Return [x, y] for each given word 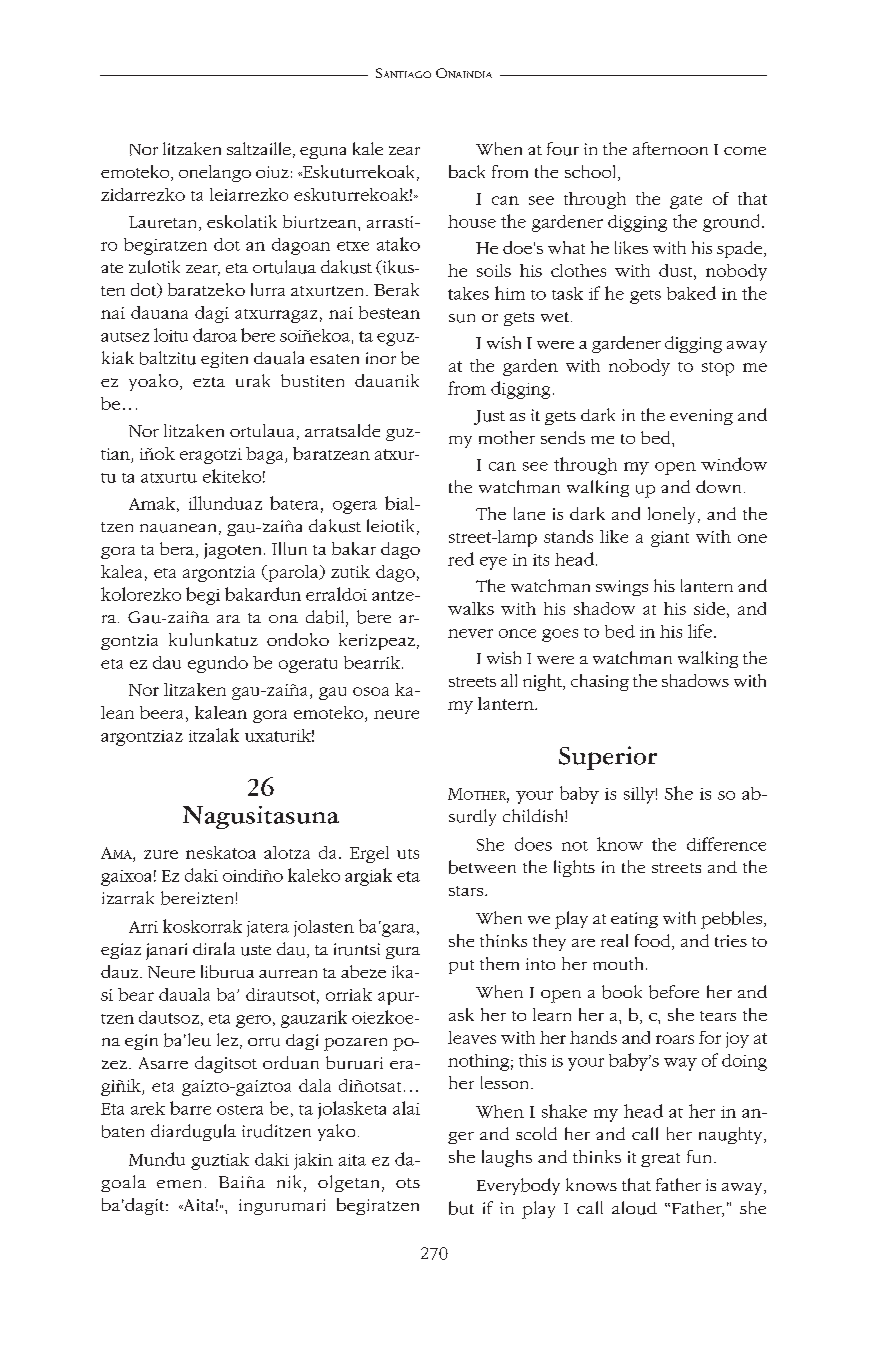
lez [227, 1039]
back [467, 171]
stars [466, 891]
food [654, 942]
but [461, 1208]
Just [489, 417]
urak [253, 380]
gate [686, 202]
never [470, 633]
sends [563, 437]
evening [701, 417]
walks [471, 608]
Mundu [157, 1159]
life [700, 631]
